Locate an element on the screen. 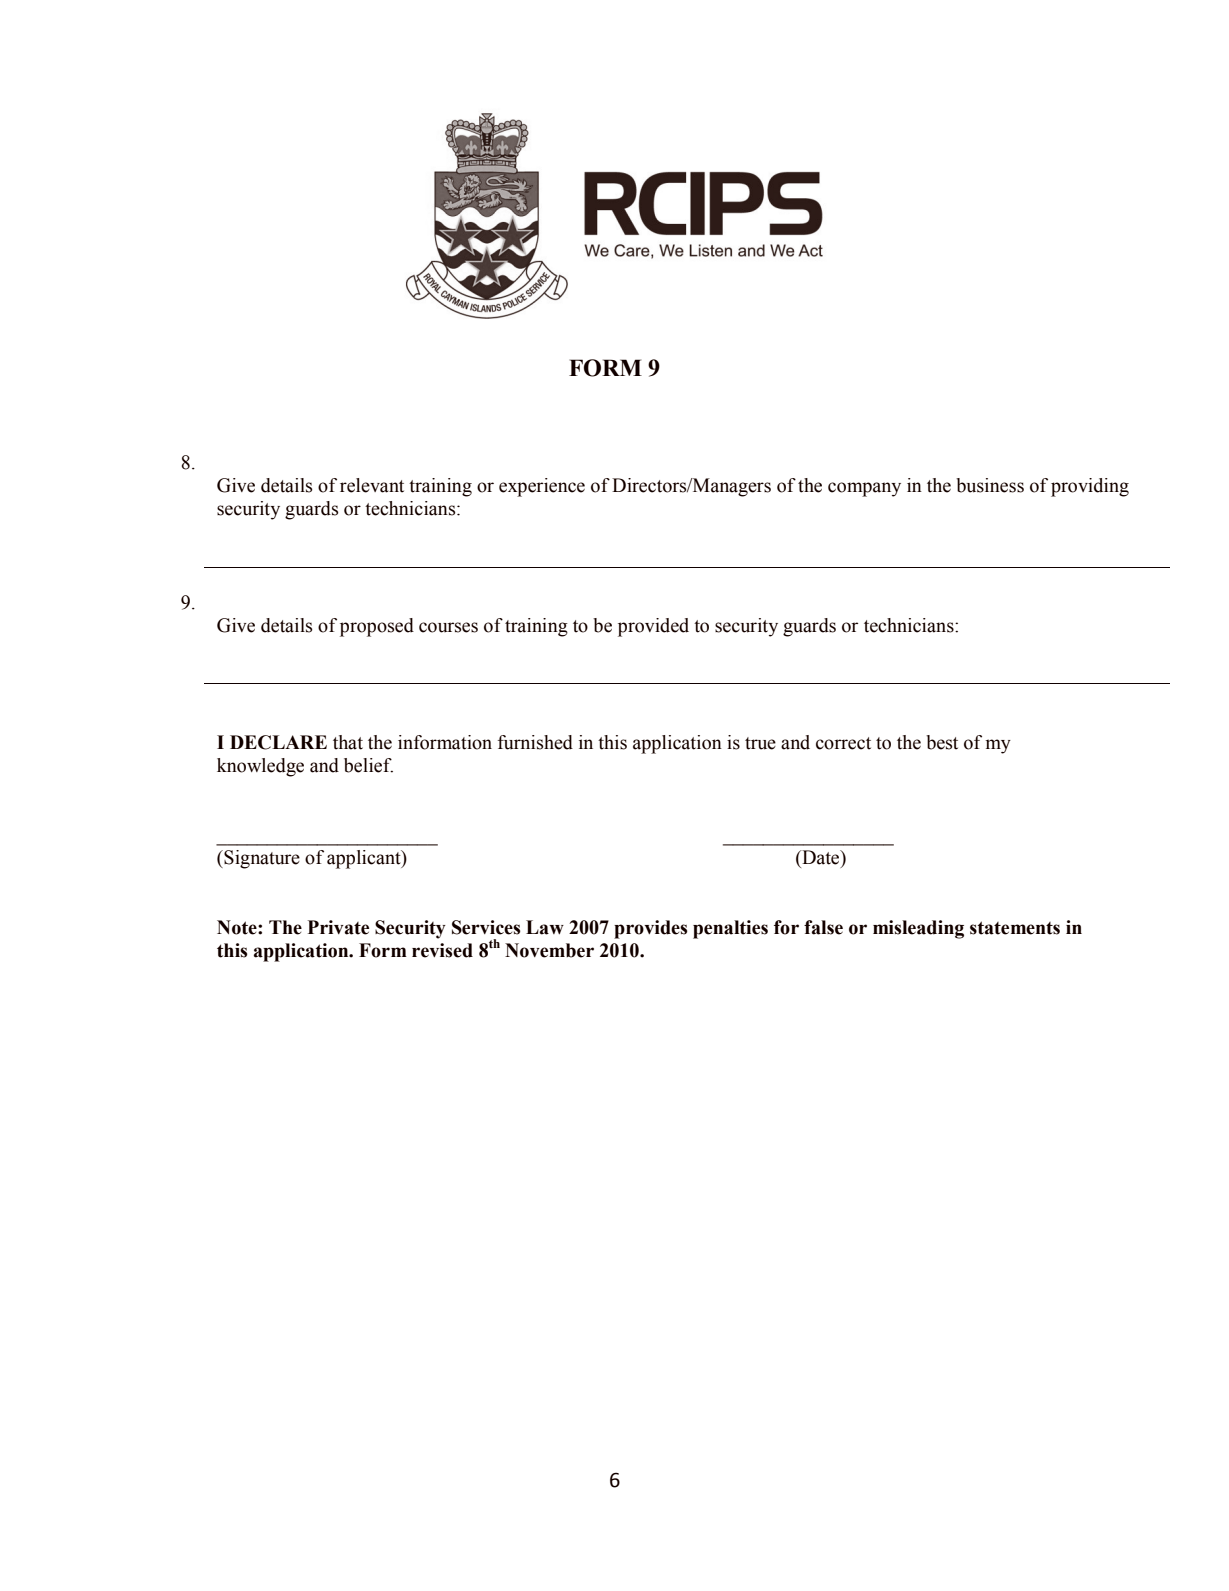 The width and height of the screenshot is (1229, 1591). business is located at coordinates (990, 485).
